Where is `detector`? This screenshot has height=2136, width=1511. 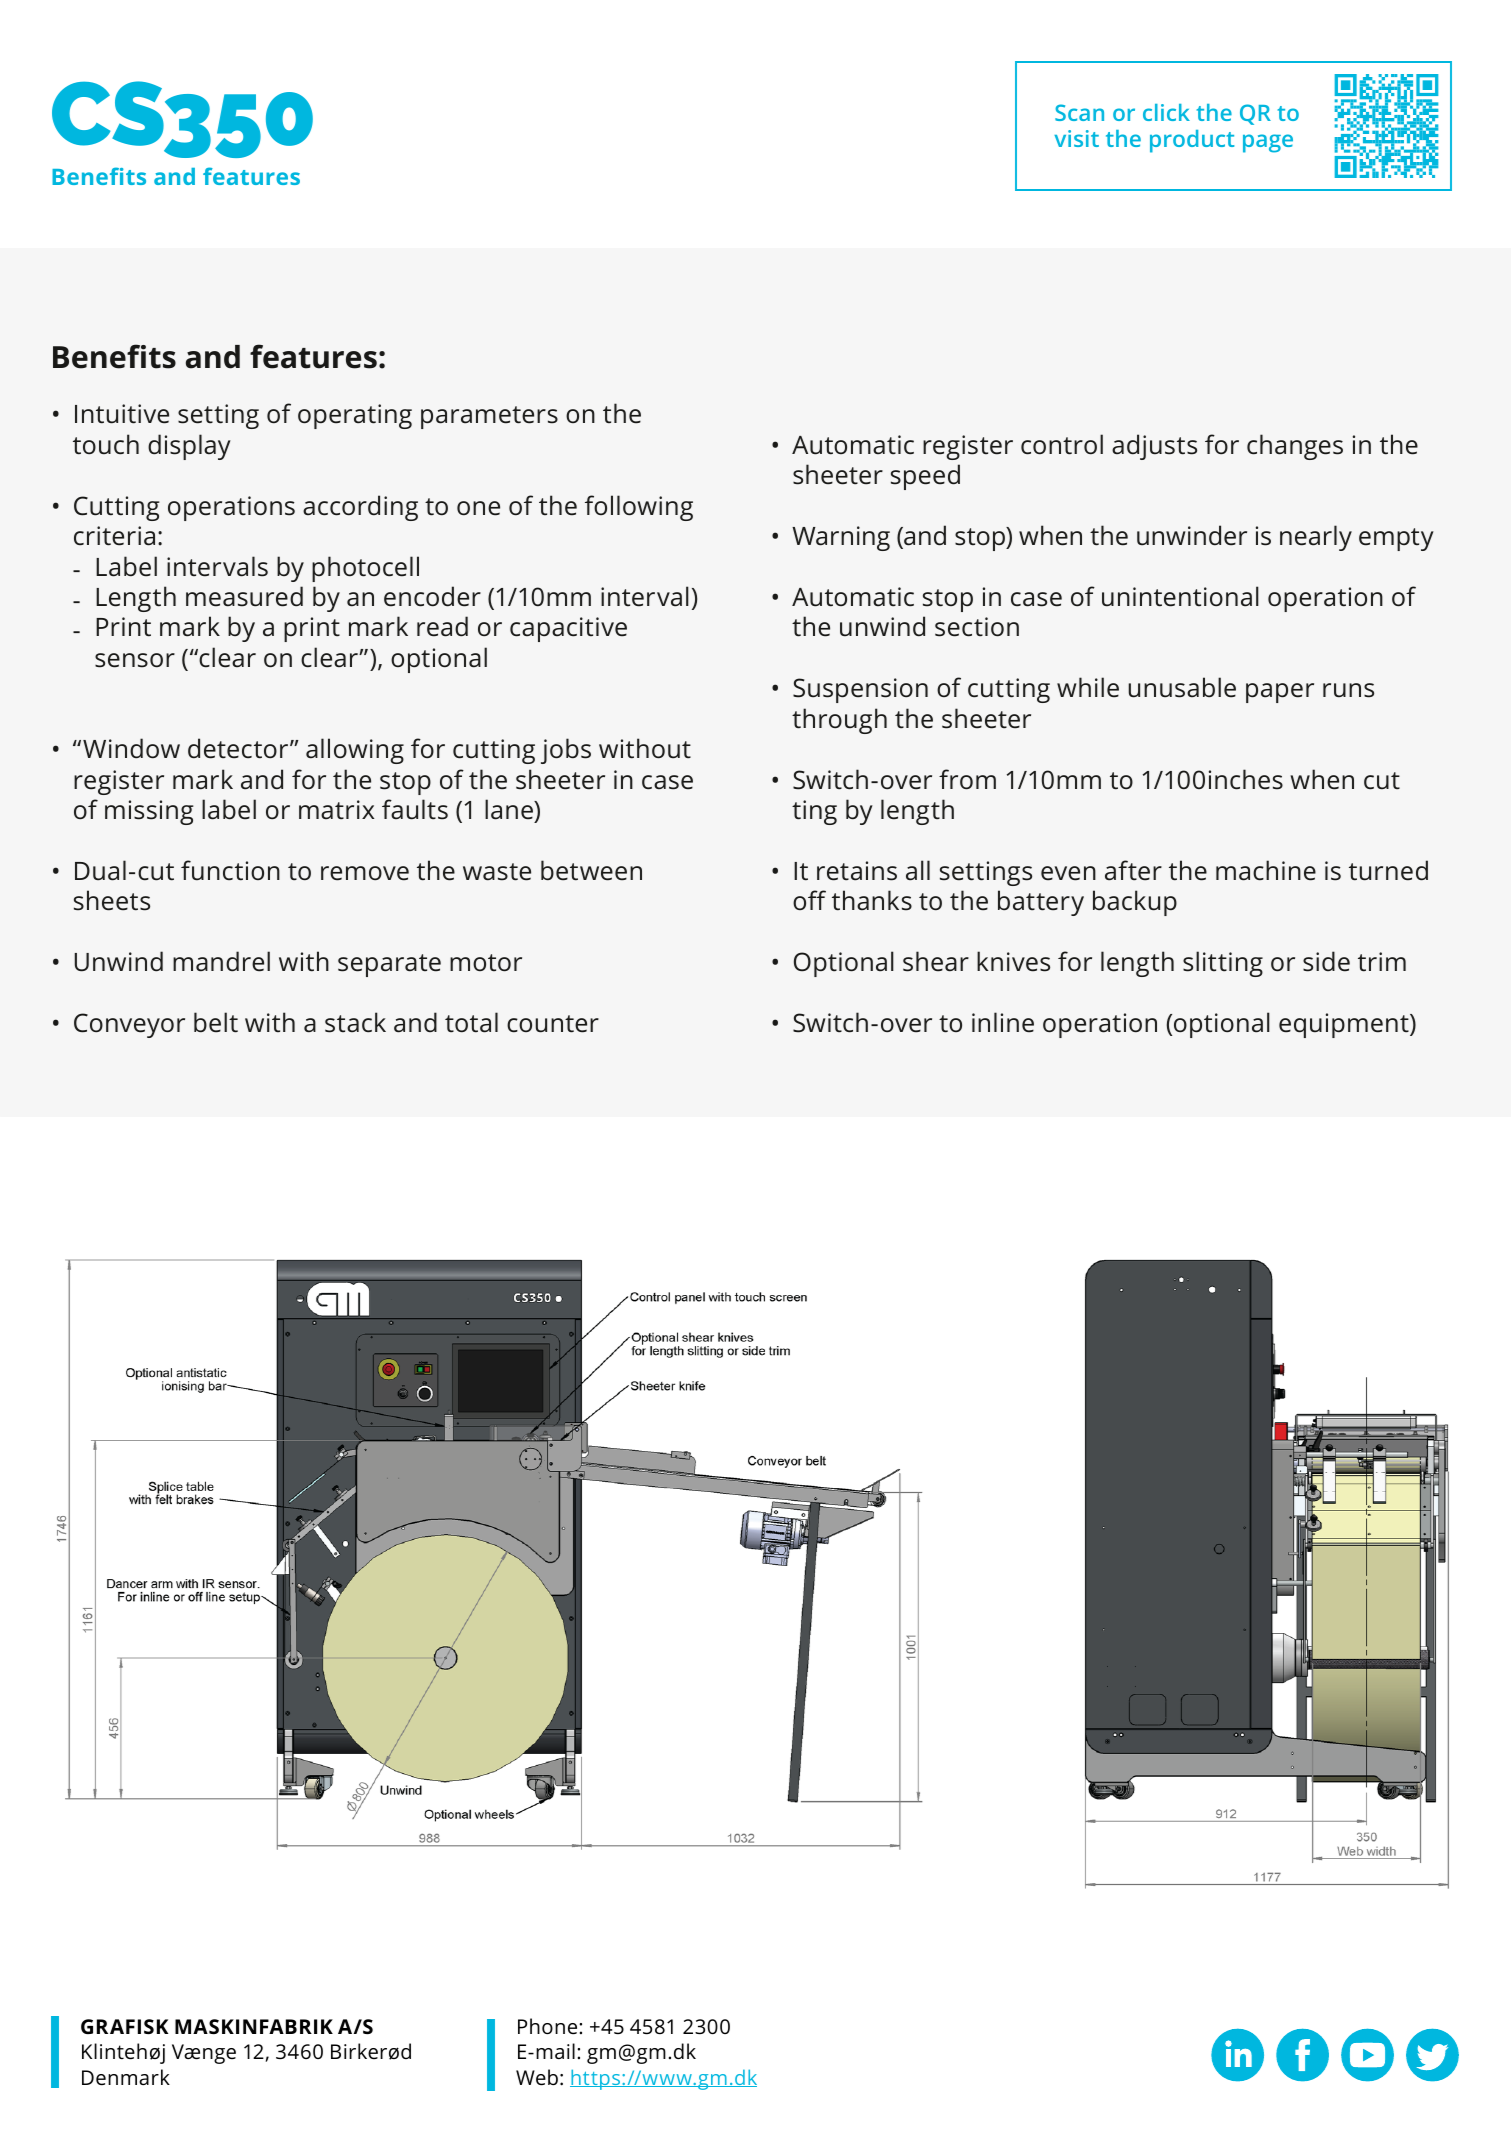 detector is located at coordinates (239, 748).
